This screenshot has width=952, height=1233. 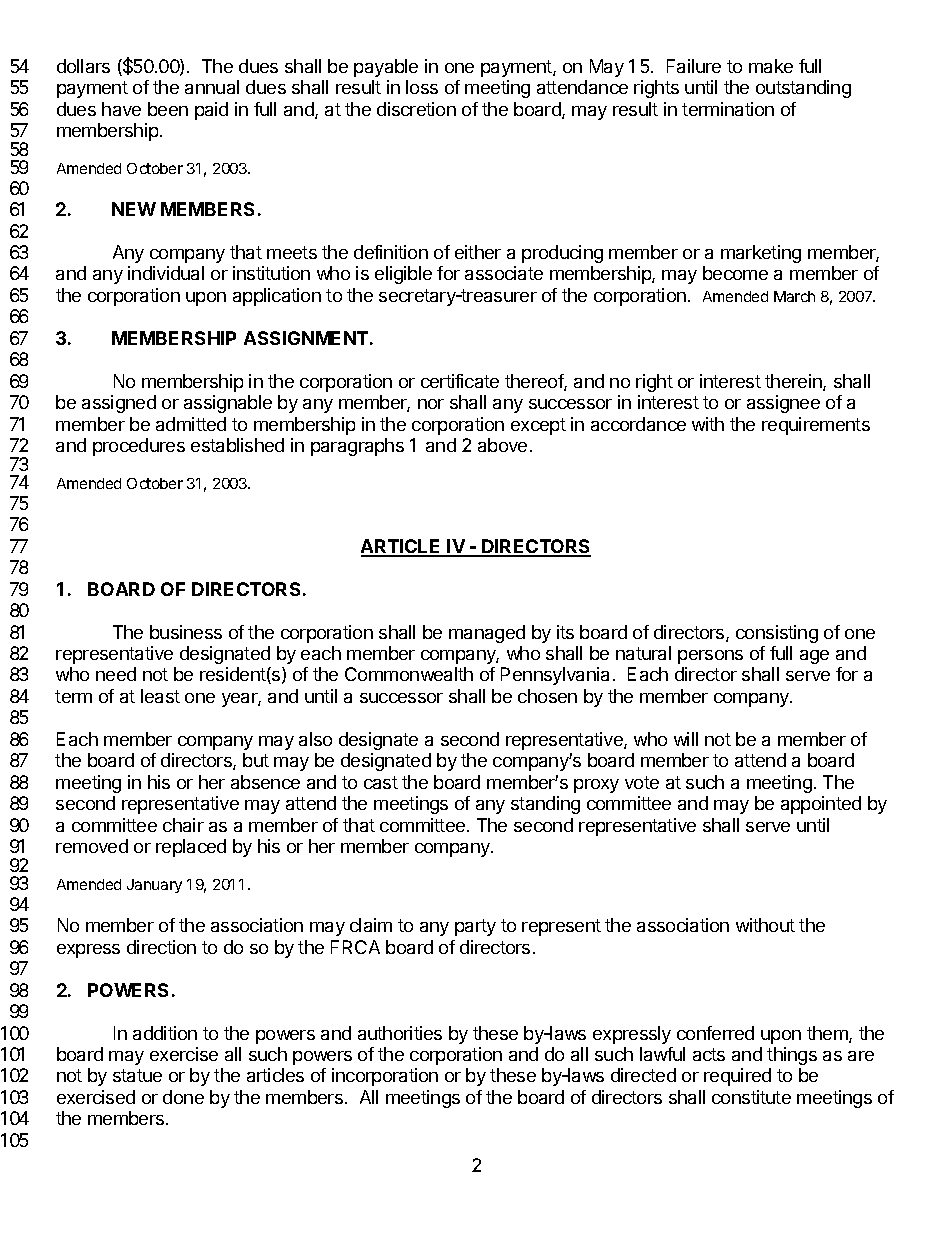 I want to click on will, so click(x=686, y=739).
